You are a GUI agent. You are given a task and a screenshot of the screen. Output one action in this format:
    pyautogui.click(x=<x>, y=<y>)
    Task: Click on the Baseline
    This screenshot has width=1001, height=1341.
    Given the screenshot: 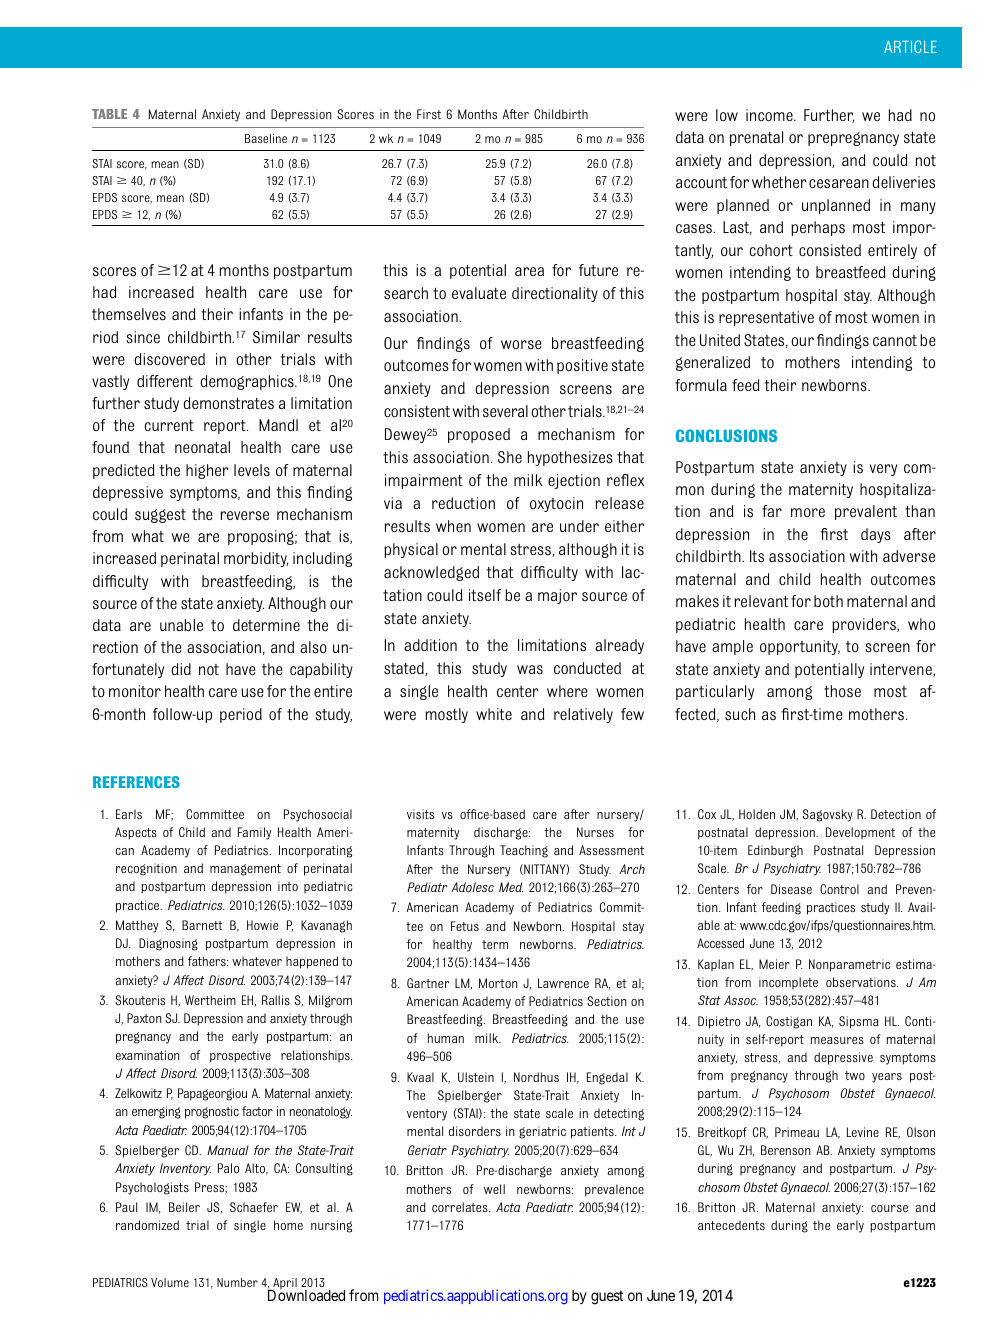 What is the action you would take?
    pyautogui.click(x=266, y=138)
